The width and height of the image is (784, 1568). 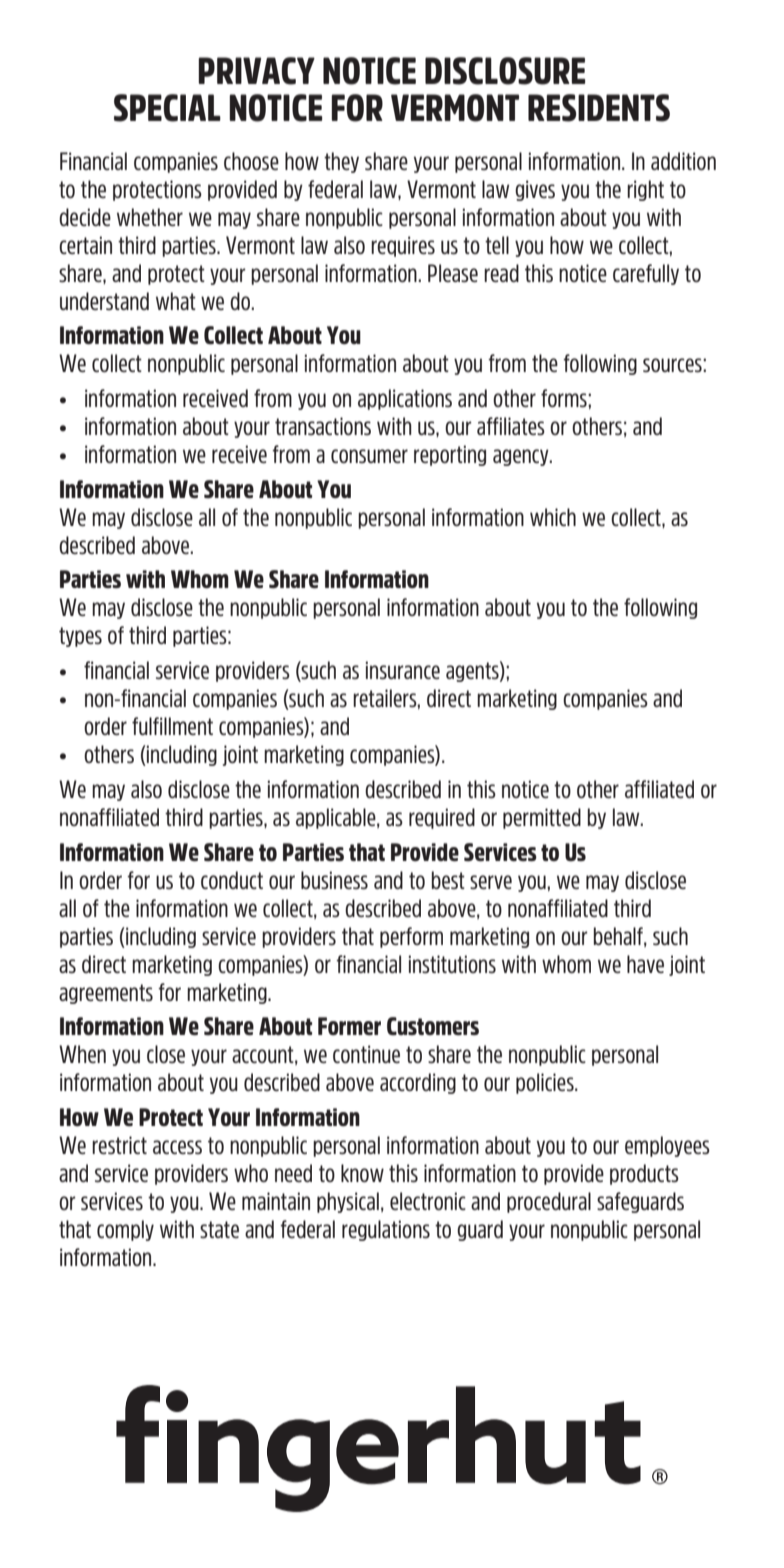 What do you see at coordinates (80, 637) in the image?
I see `types` at bounding box center [80, 637].
